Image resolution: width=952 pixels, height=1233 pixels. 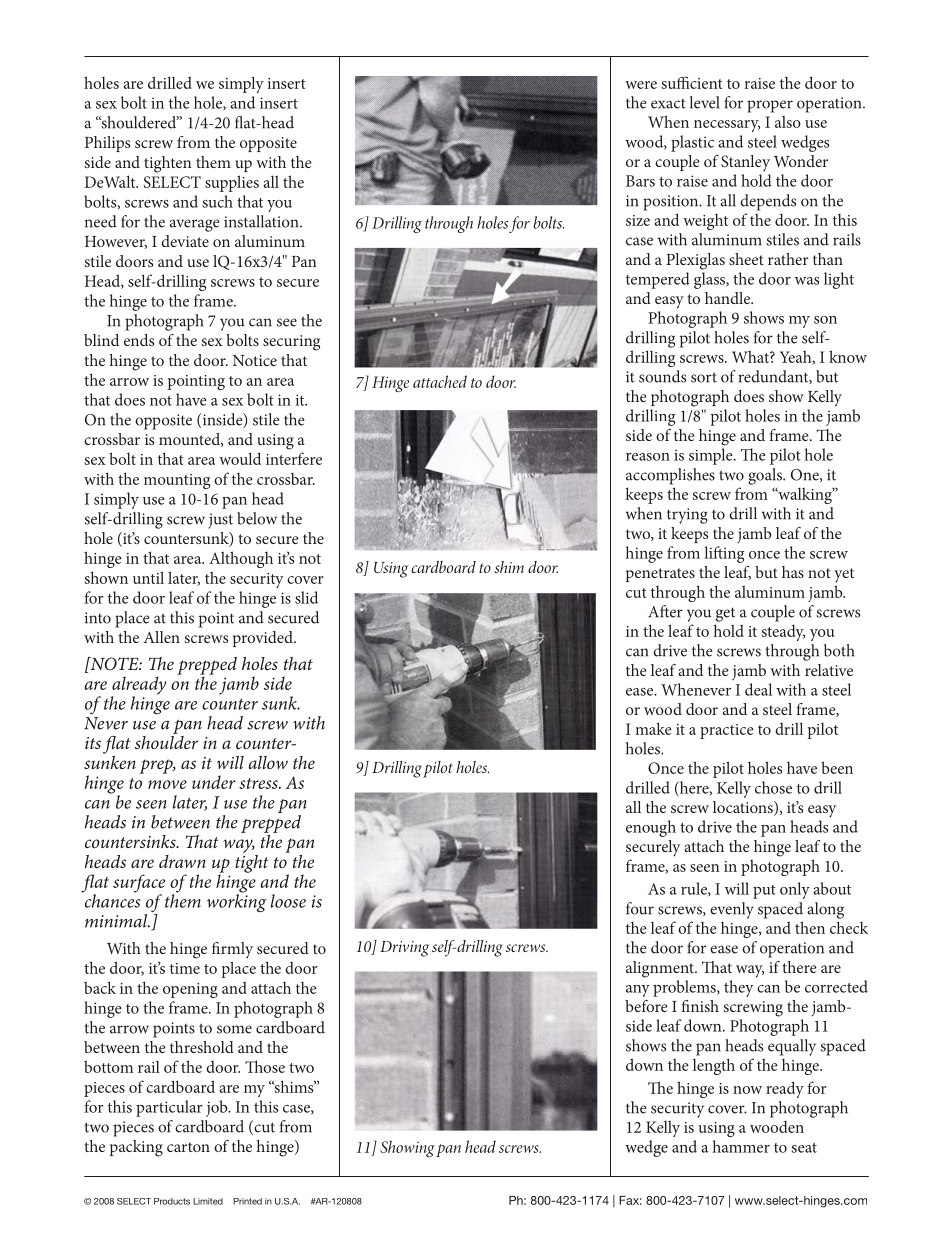 I want to click on were, so click(x=641, y=85).
